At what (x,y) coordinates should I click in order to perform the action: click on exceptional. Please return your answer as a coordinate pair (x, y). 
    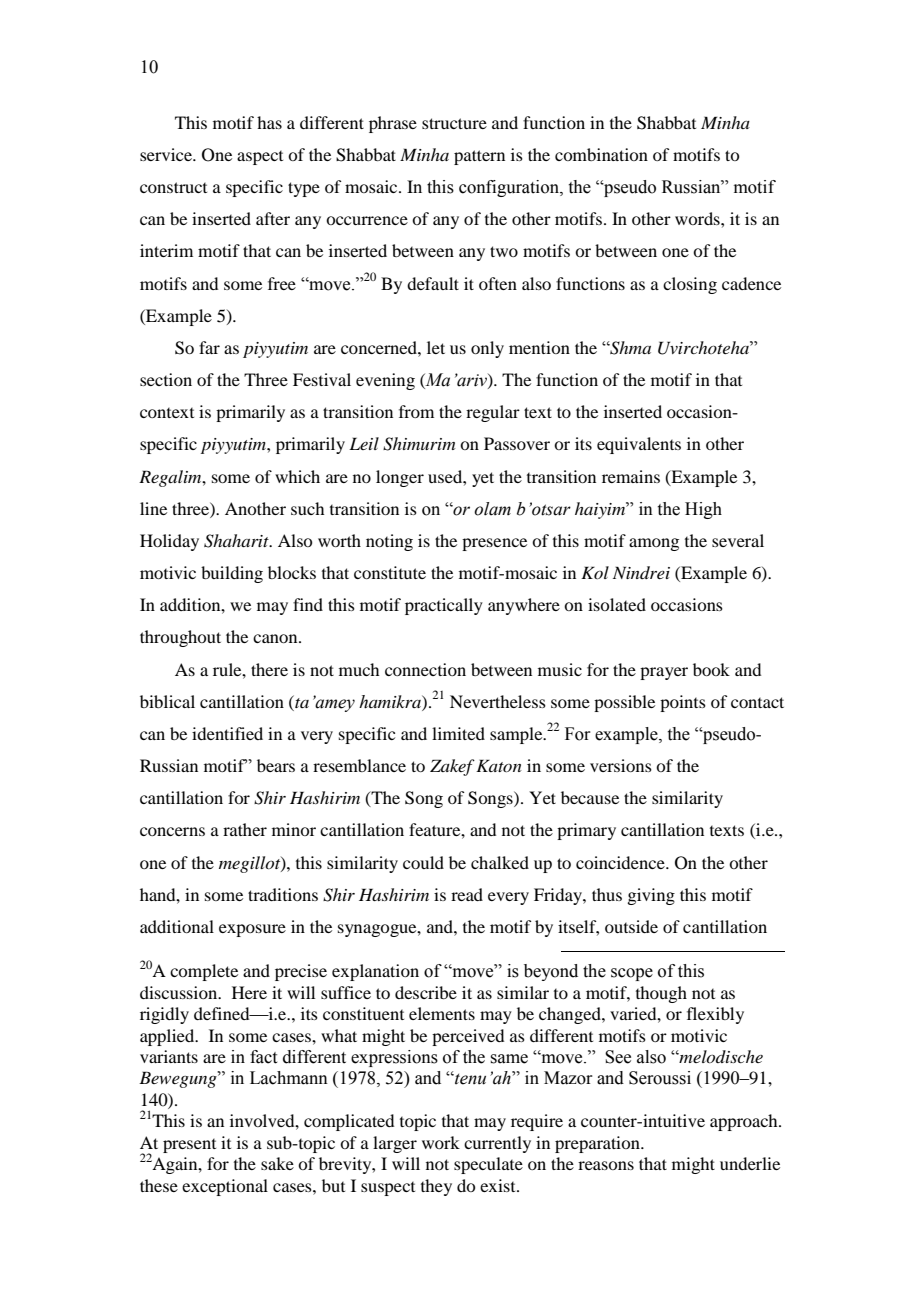
    Looking at the image, I should click on (225, 1187).
